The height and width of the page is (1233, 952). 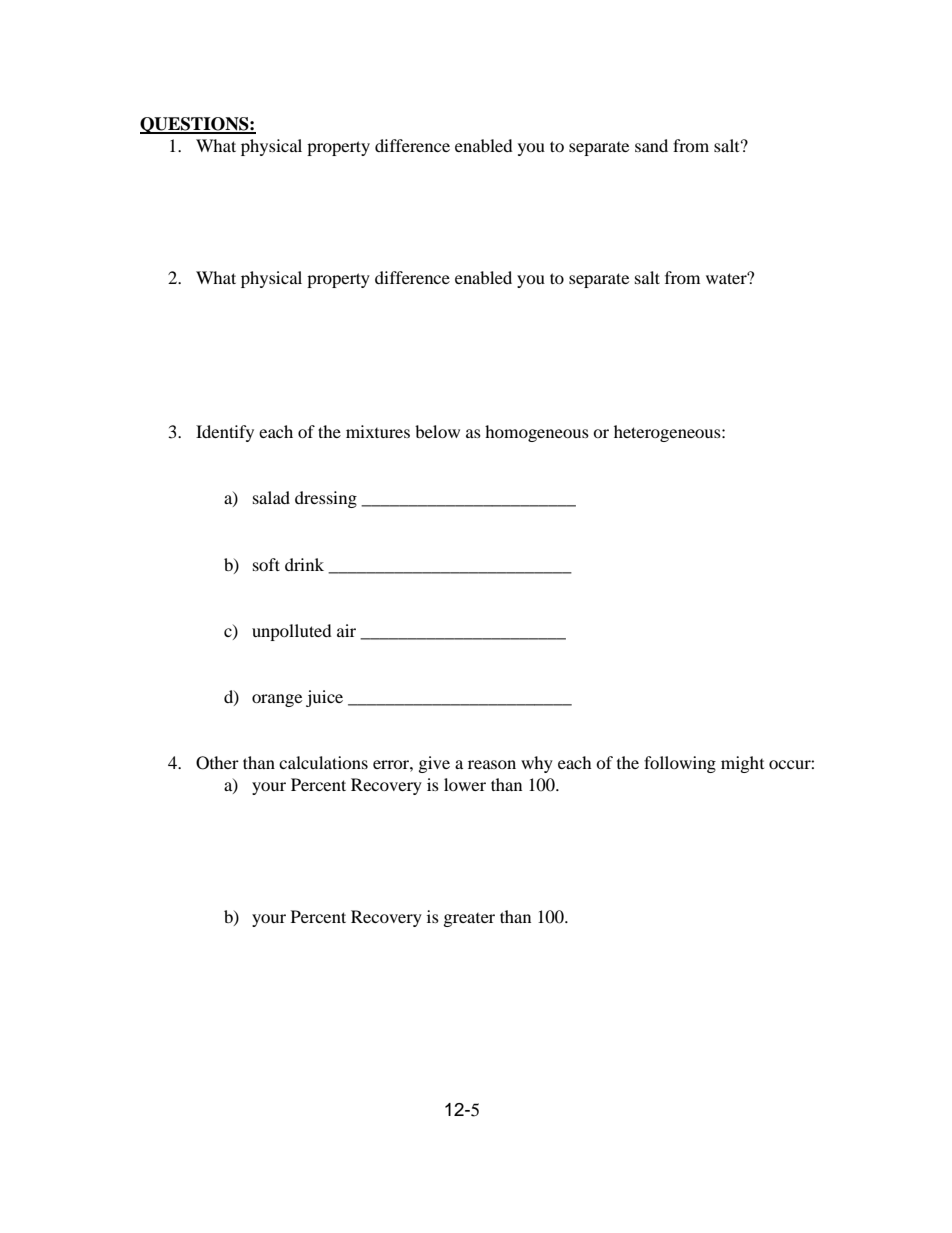 What do you see at coordinates (346, 630) in the page?
I see `air` at bounding box center [346, 630].
